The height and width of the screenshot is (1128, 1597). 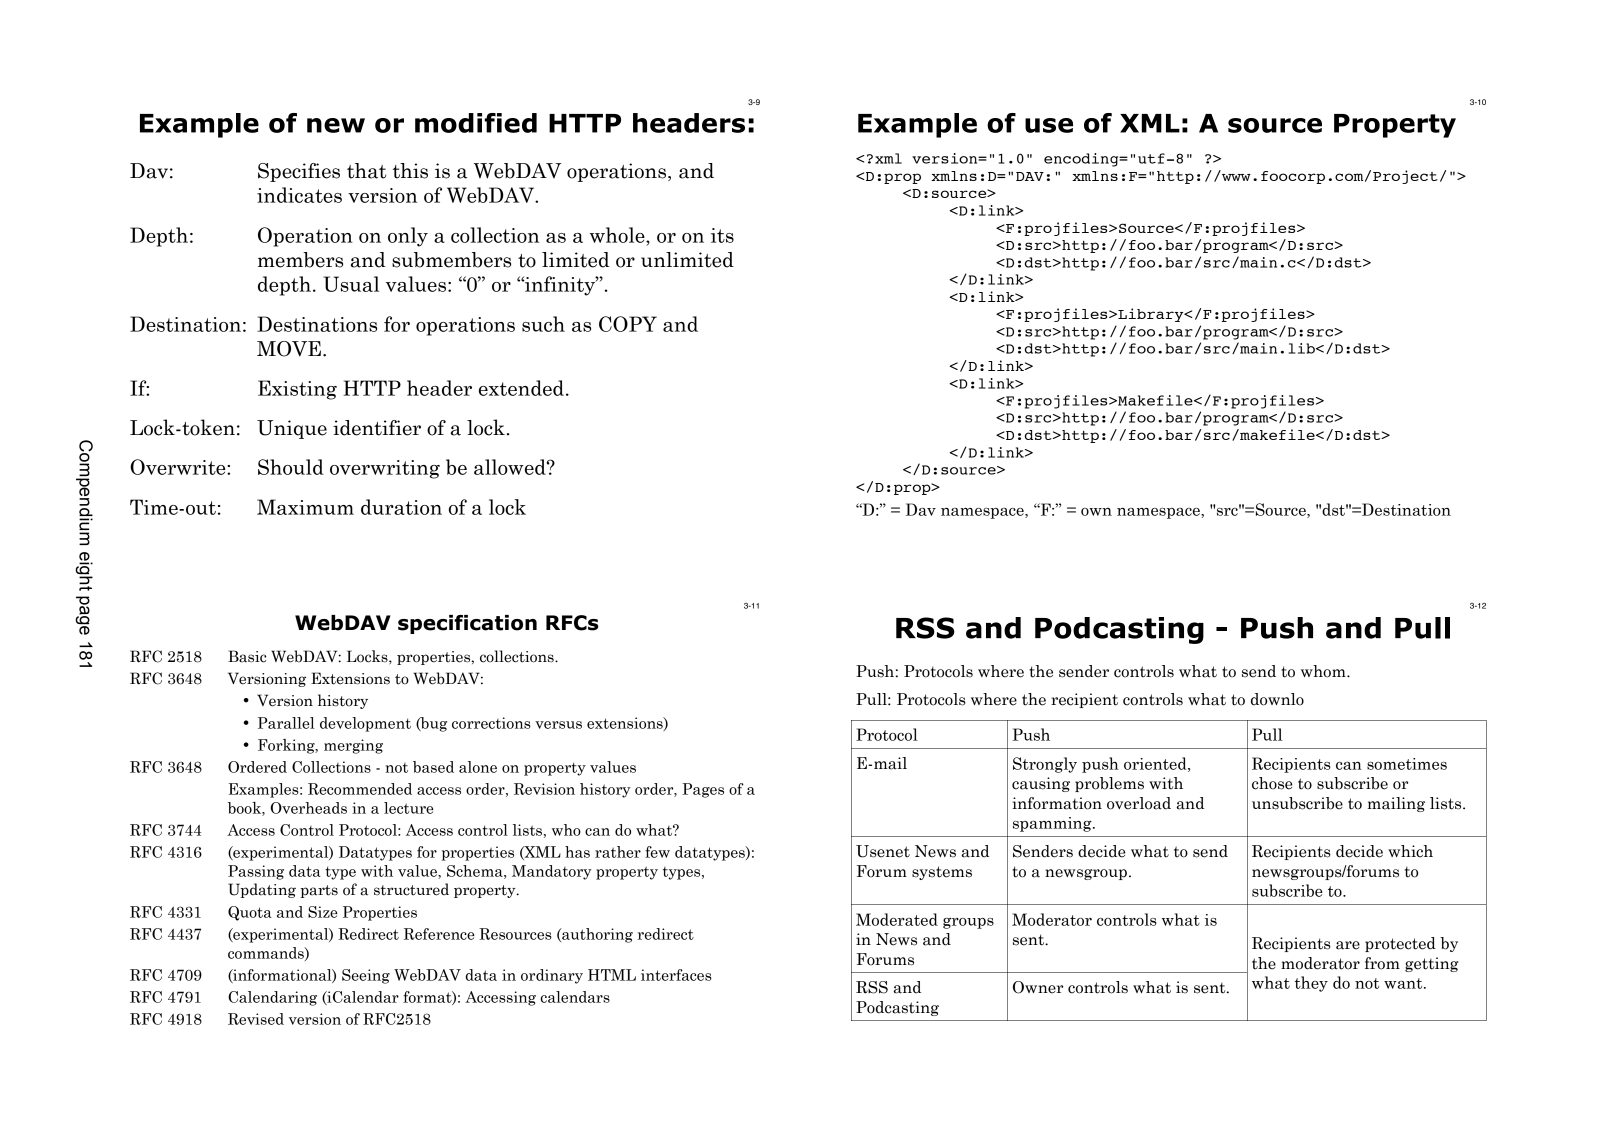 I want to click on chose, so click(x=1272, y=783).
